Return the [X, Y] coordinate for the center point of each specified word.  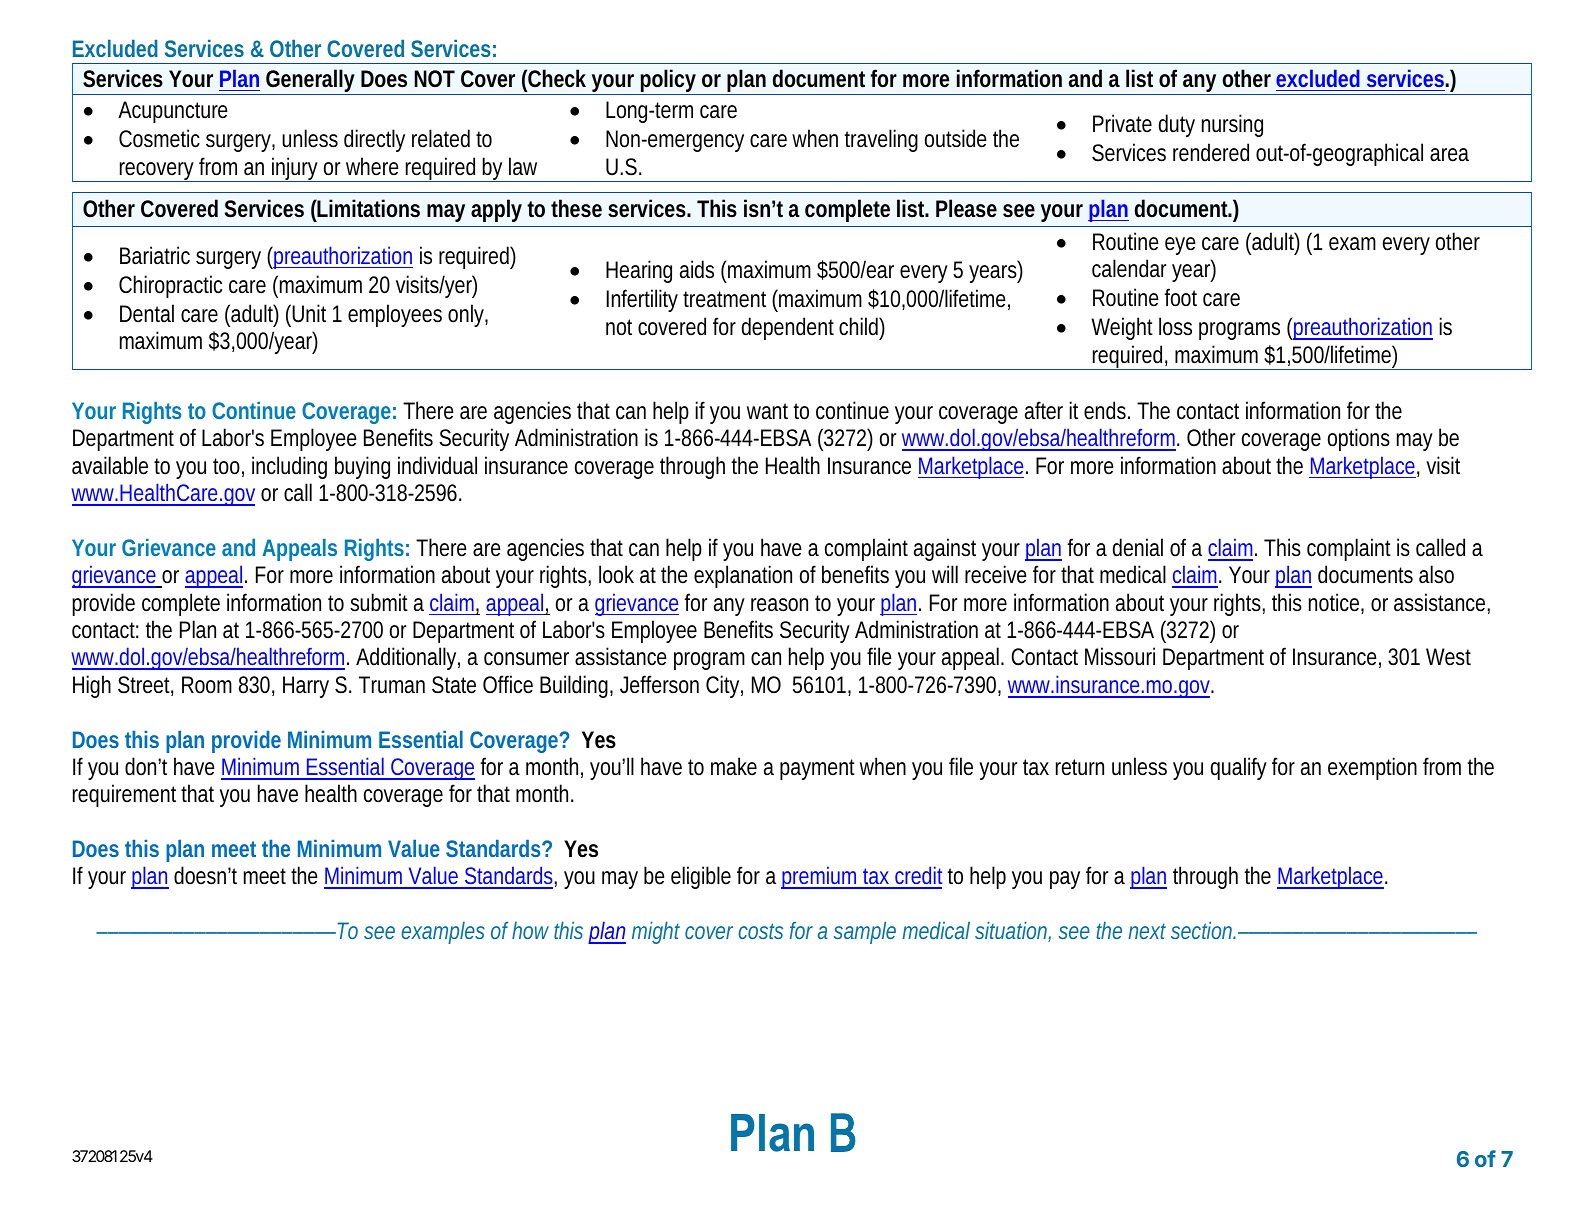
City [724, 686]
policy [670, 82]
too [228, 467]
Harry [306, 687]
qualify [1242, 768]
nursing [1232, 125]
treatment [728, 299]
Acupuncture [173, 112]
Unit [309, 313]
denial [1138, 547]
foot [1180, 297]
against [945, 549]
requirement [127, 795]
